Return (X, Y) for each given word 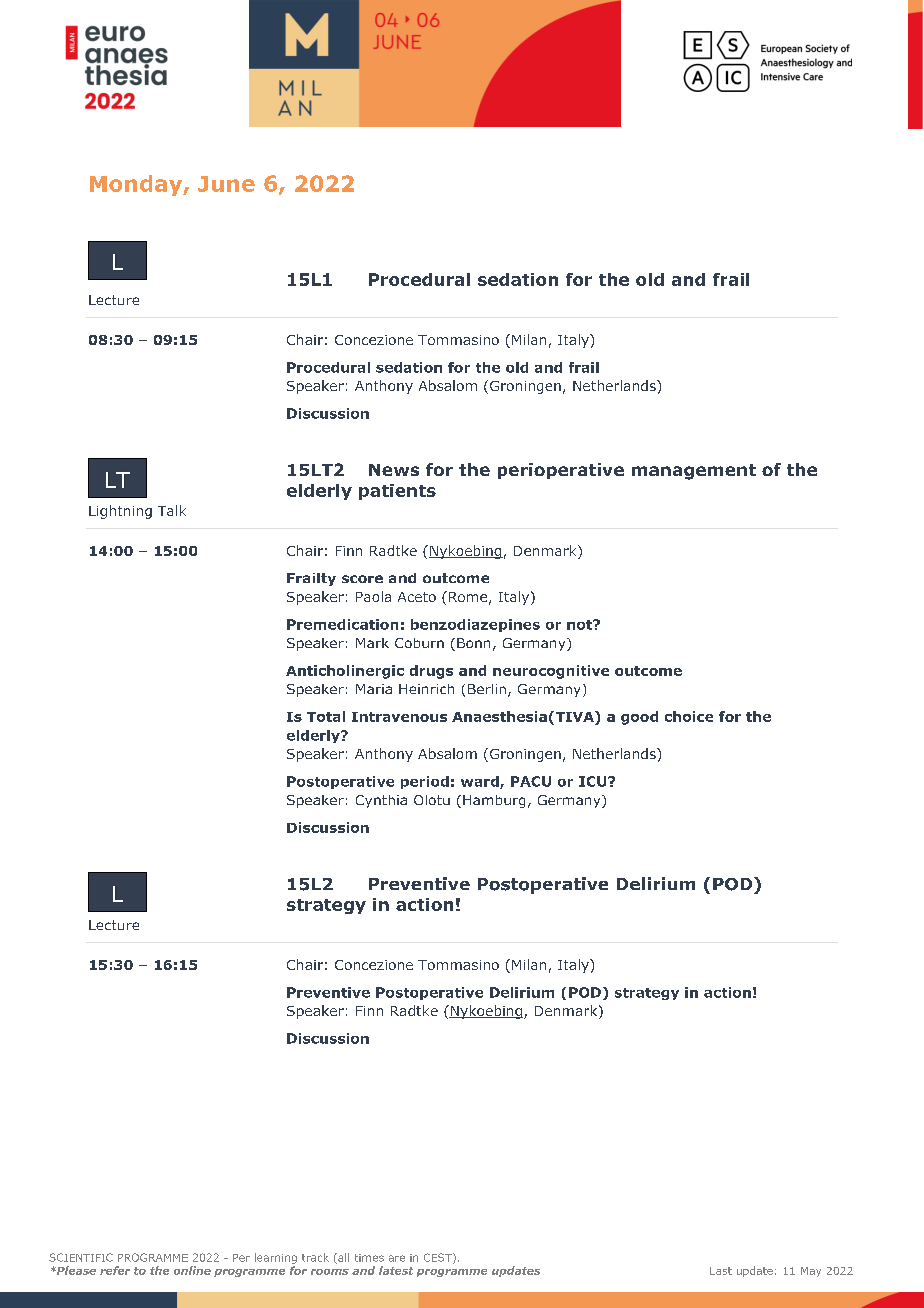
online (192, 1270)
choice (689, 716)
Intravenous (399, 717)
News (394, 470)
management (694, 472)
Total (326, 716)
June (226, 184)
